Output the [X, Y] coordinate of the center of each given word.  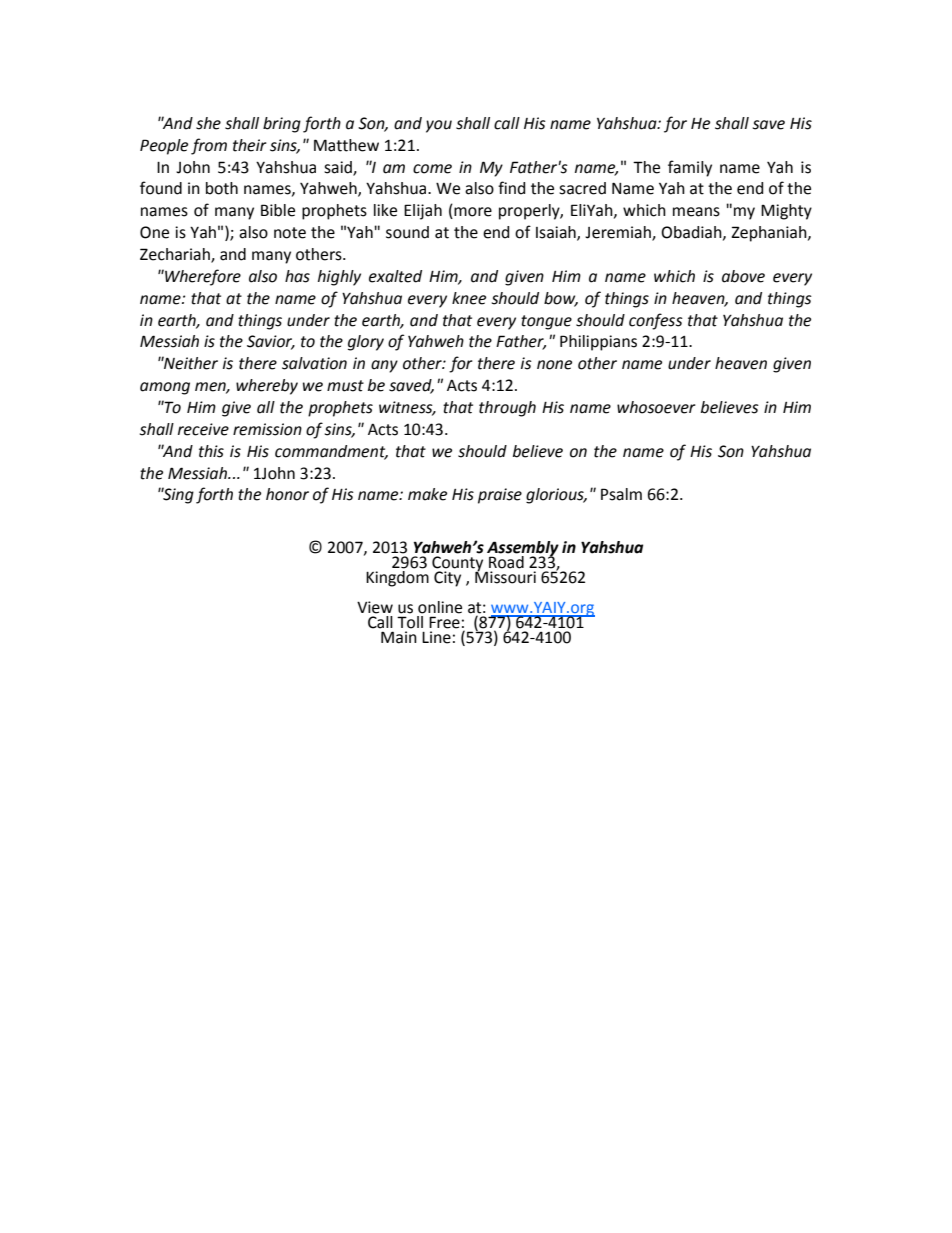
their [250, 145]
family [690, 168]
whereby [267, 387]
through [507, 409]
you [439, 126]
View [375, 607]
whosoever [656, 407]
